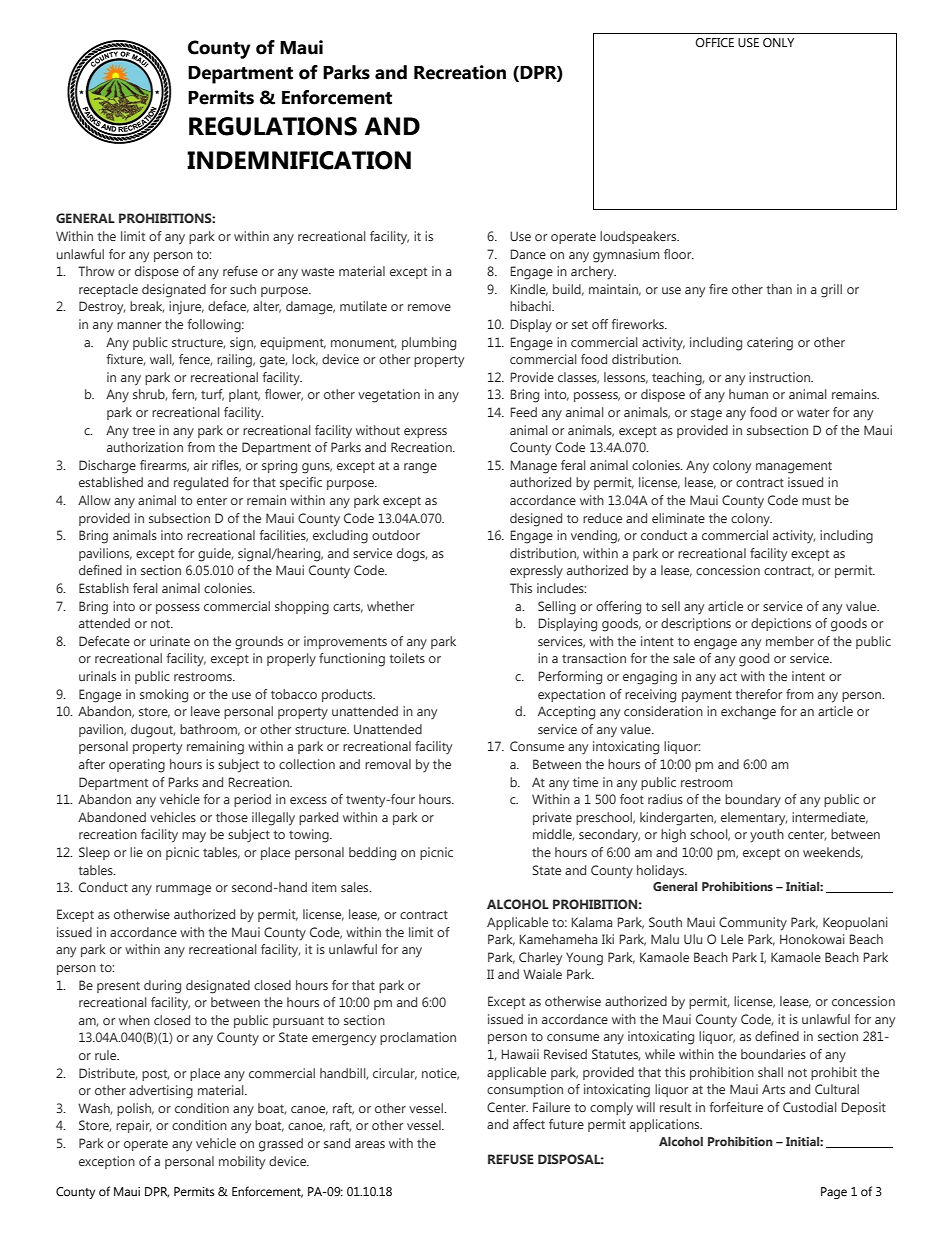 This screenshot has width=952, height=1233. What do you see at coordinates (170, 641) in the screenshot?
I see `urinate` at bounding box center [170, 641].
